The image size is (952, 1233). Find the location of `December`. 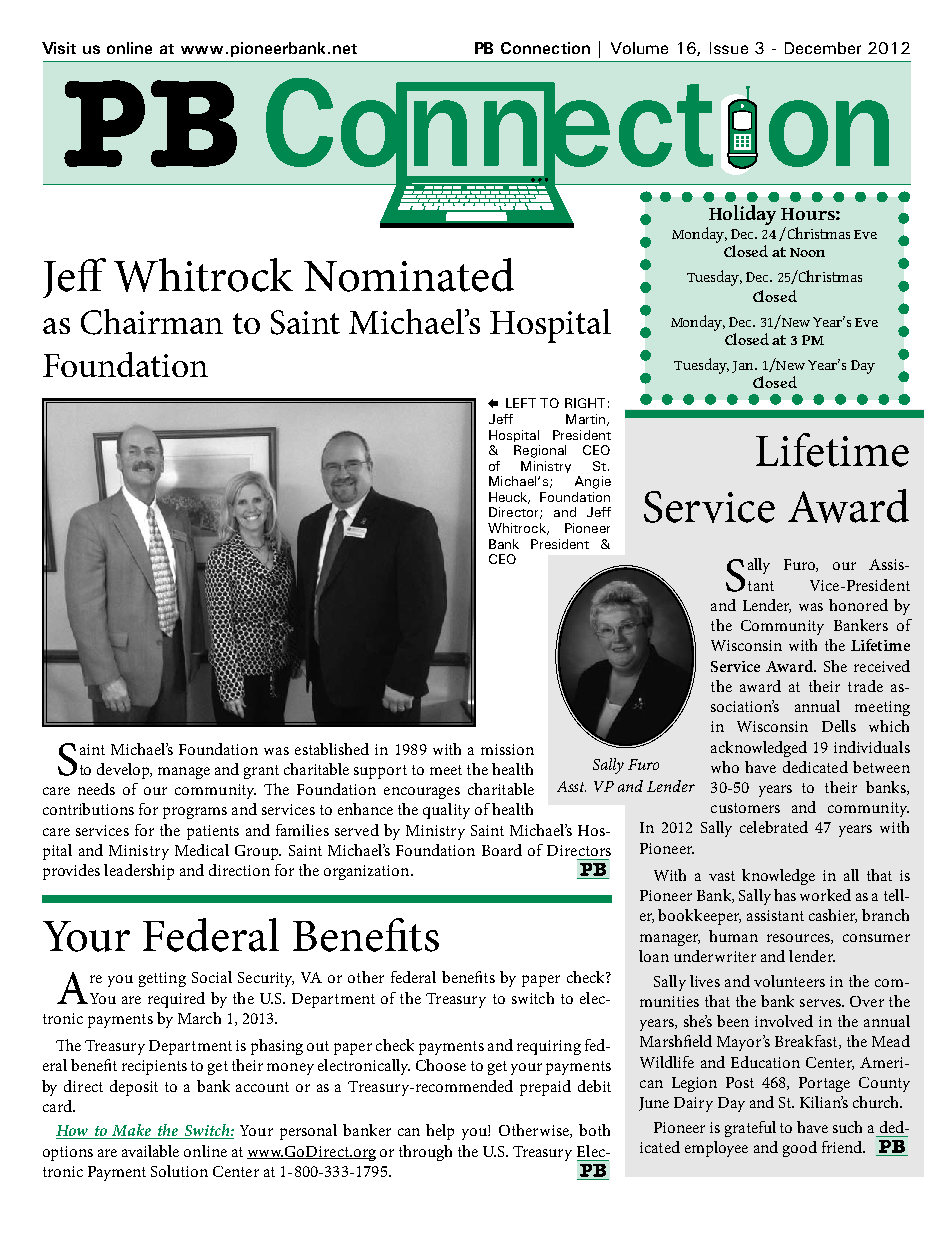

December is located at coordinates (823, 48).
